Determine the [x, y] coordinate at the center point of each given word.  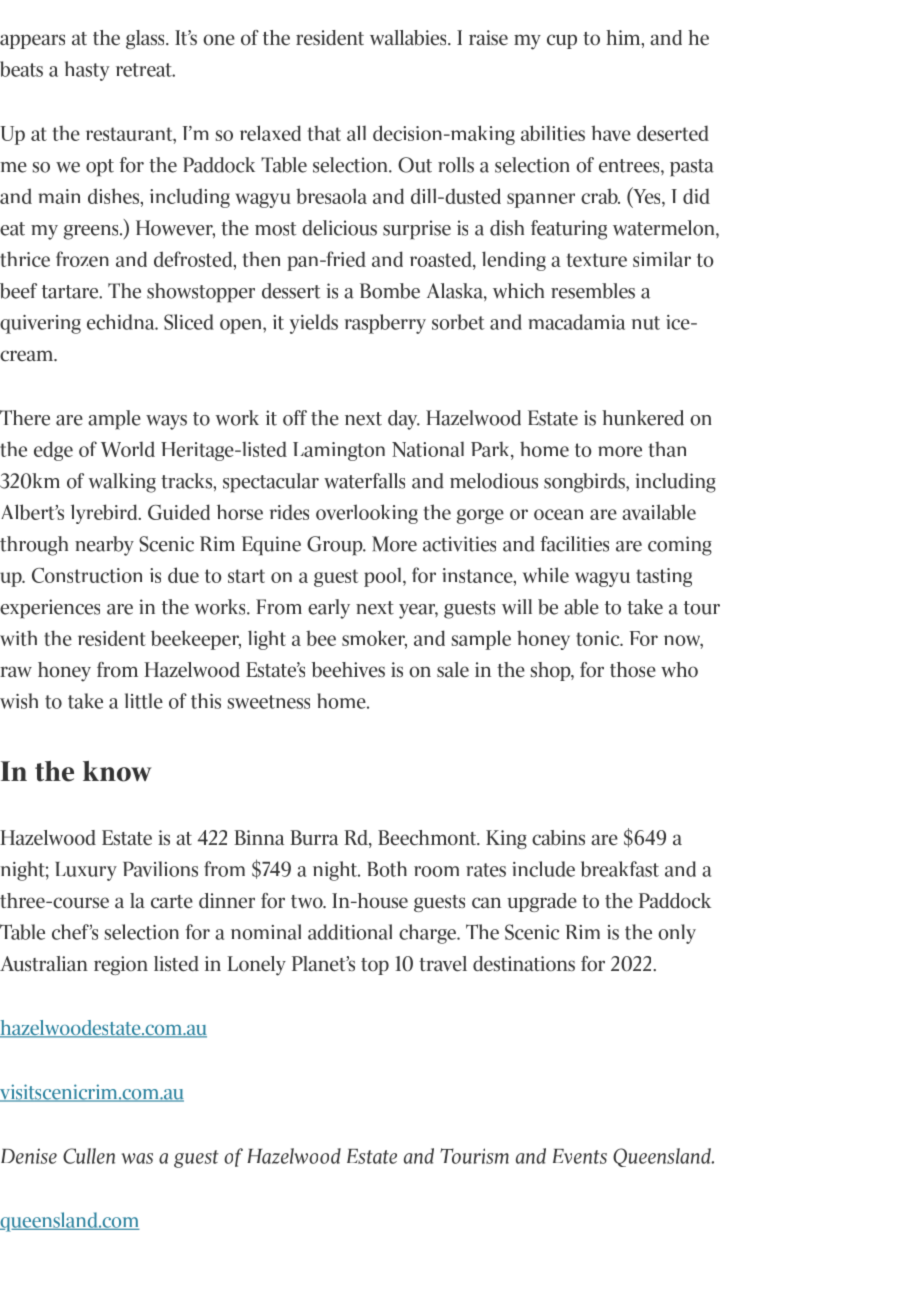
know [117, 771]
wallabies [409, 38]
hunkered [643, 418]
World [128, 449]
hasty [87, 71]
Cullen [89, 1156]
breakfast [620, 869]
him [624, 39]
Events [580, 1156]
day [404, 420]
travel [443, 964]
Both [387, 869]
